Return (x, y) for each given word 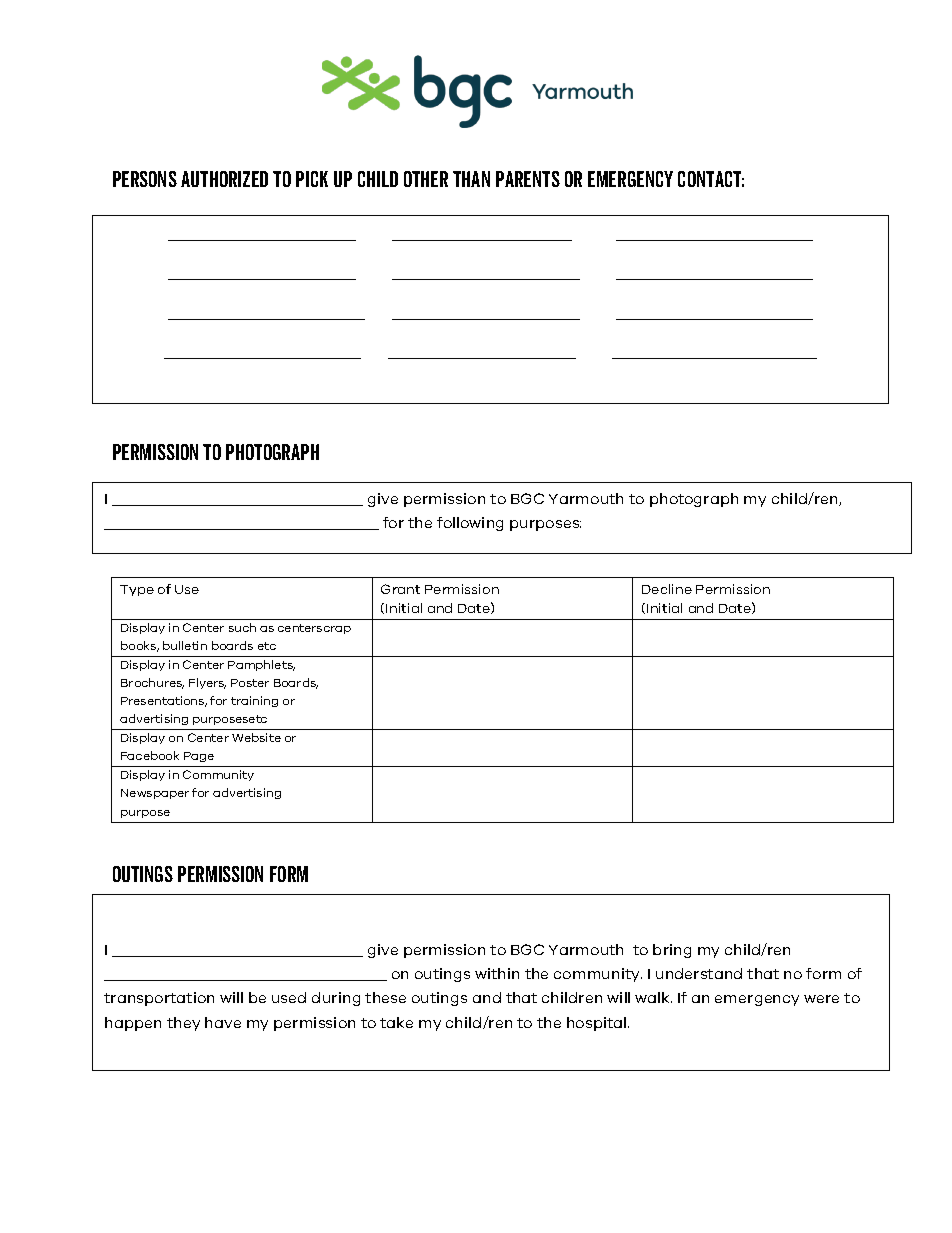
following (470, 524)
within (497, 973)
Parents (528, 179)
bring (672, 951)
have (223, 1022)
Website (256, 737)
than (471, 179)
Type (137, 590)
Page (199, 757)
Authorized (224, 179)
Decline (667, 589)
